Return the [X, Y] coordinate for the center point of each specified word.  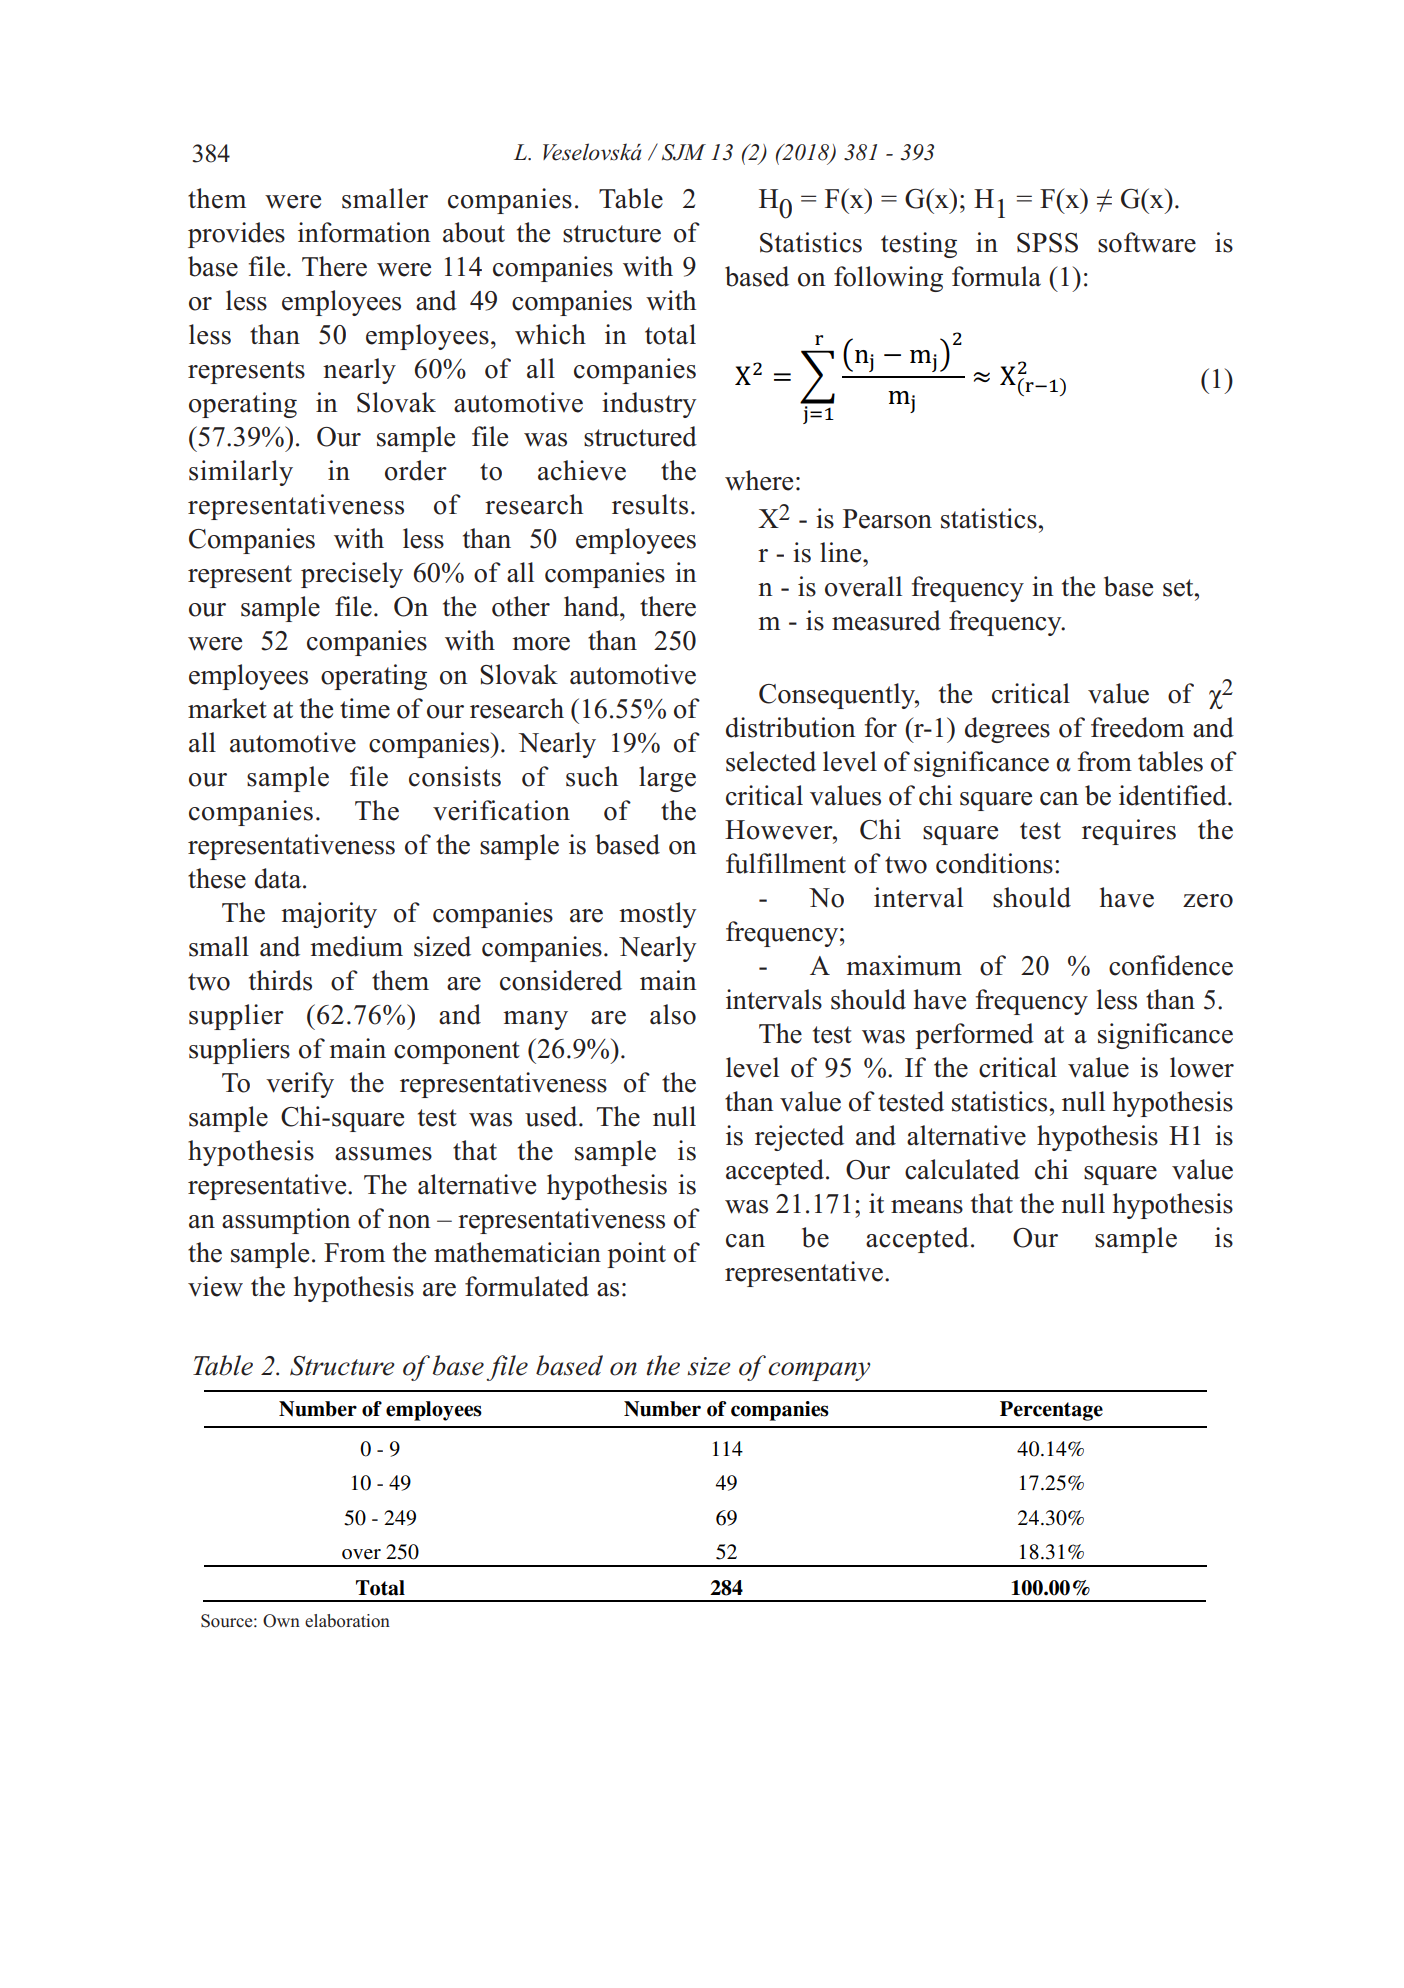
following [888, 279]
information [364, 232]
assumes [383, 1154]
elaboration [347, 1621]
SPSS [1047, 243]
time [365, 708]
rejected [799, 1138]
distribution [791, 727]
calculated [962, 1169]
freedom [1137, 727]
